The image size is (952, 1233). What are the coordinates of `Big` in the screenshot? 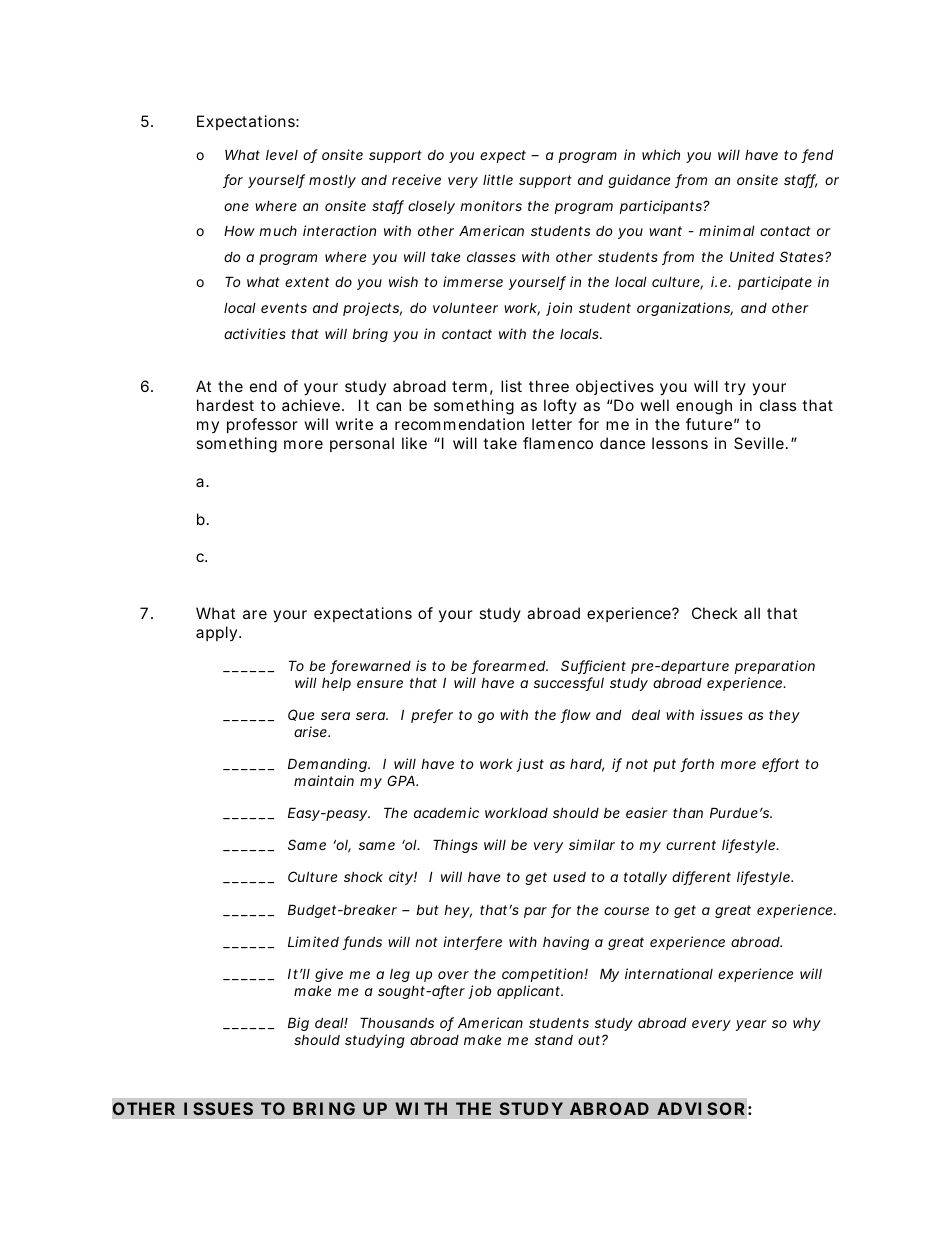 It's located at (298, 1024).
